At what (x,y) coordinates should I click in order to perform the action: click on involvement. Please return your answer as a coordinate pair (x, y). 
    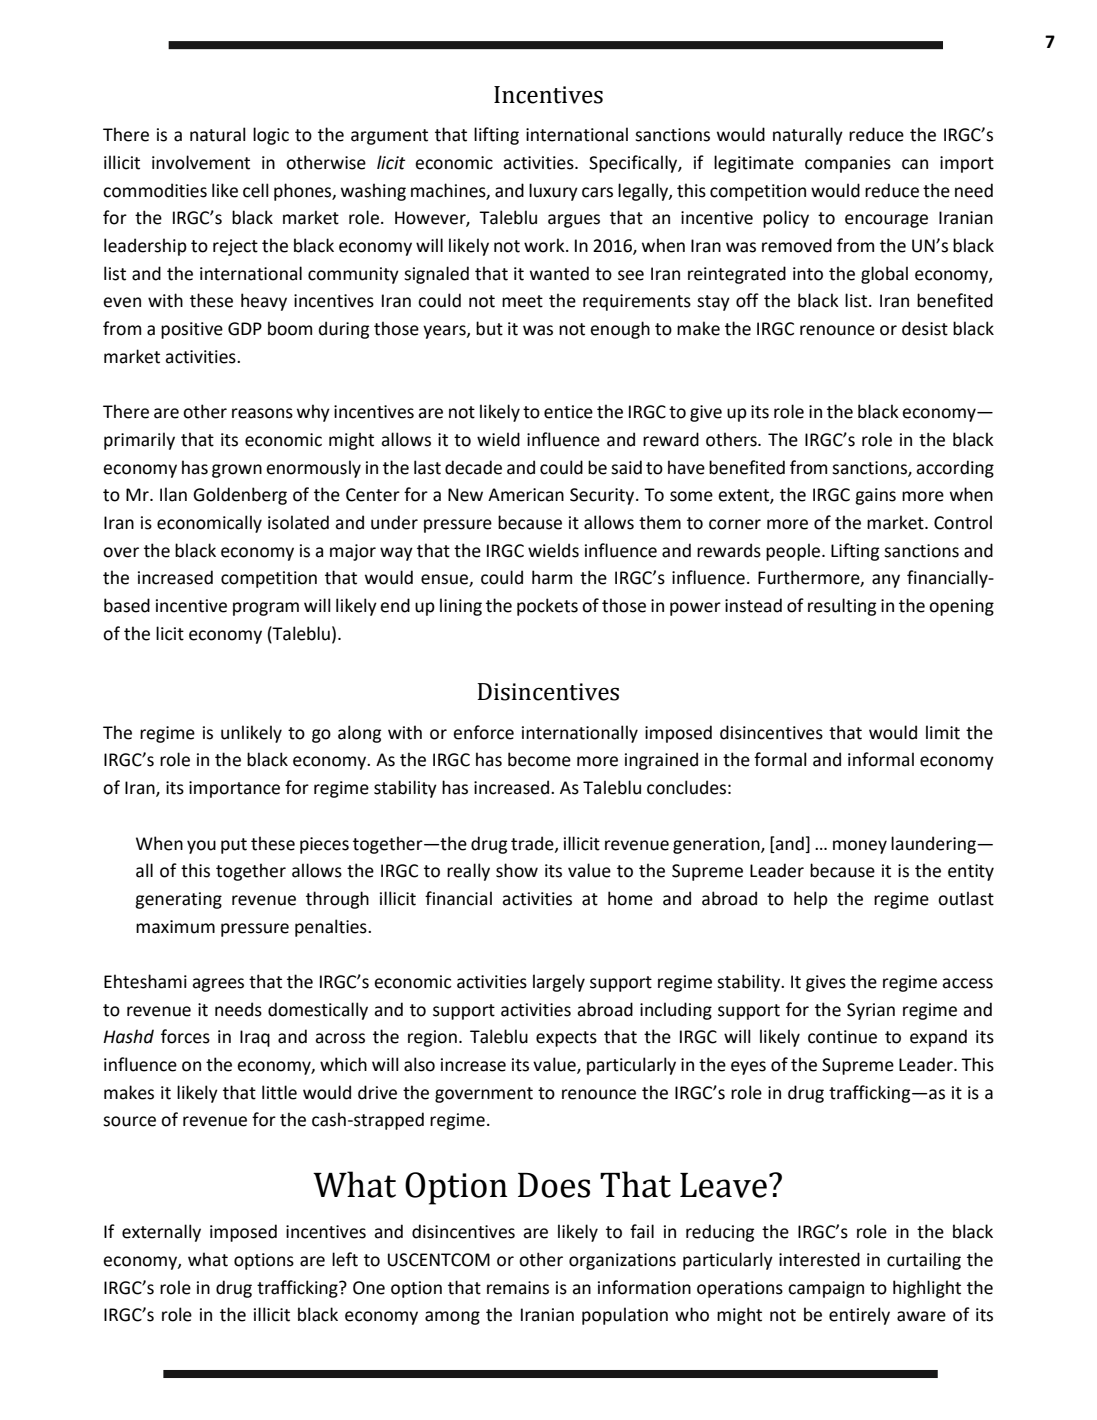
    Looking at the image, I should click on (201, 162).
